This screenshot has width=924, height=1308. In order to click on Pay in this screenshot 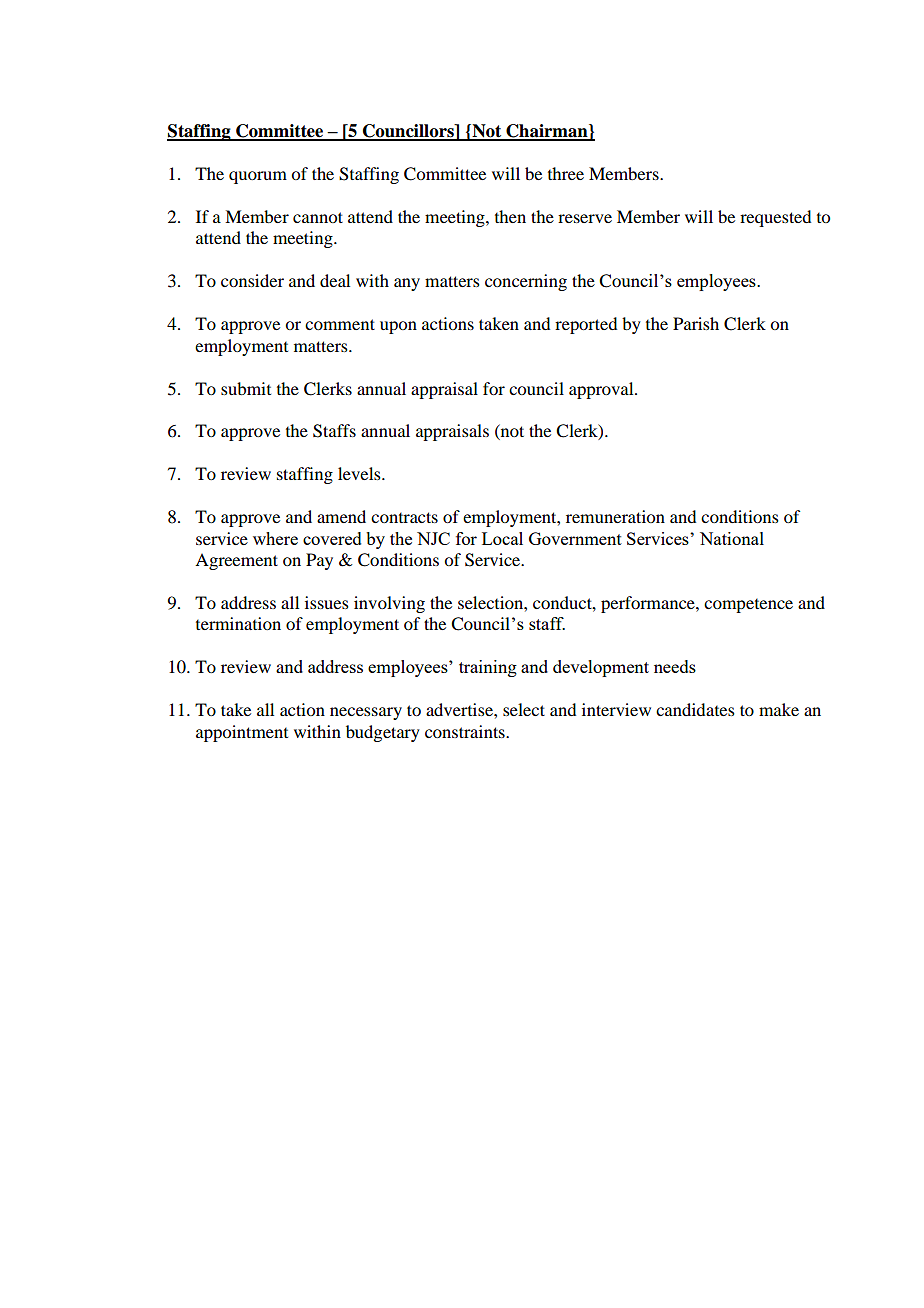, I will do `click(319, 561)`.
